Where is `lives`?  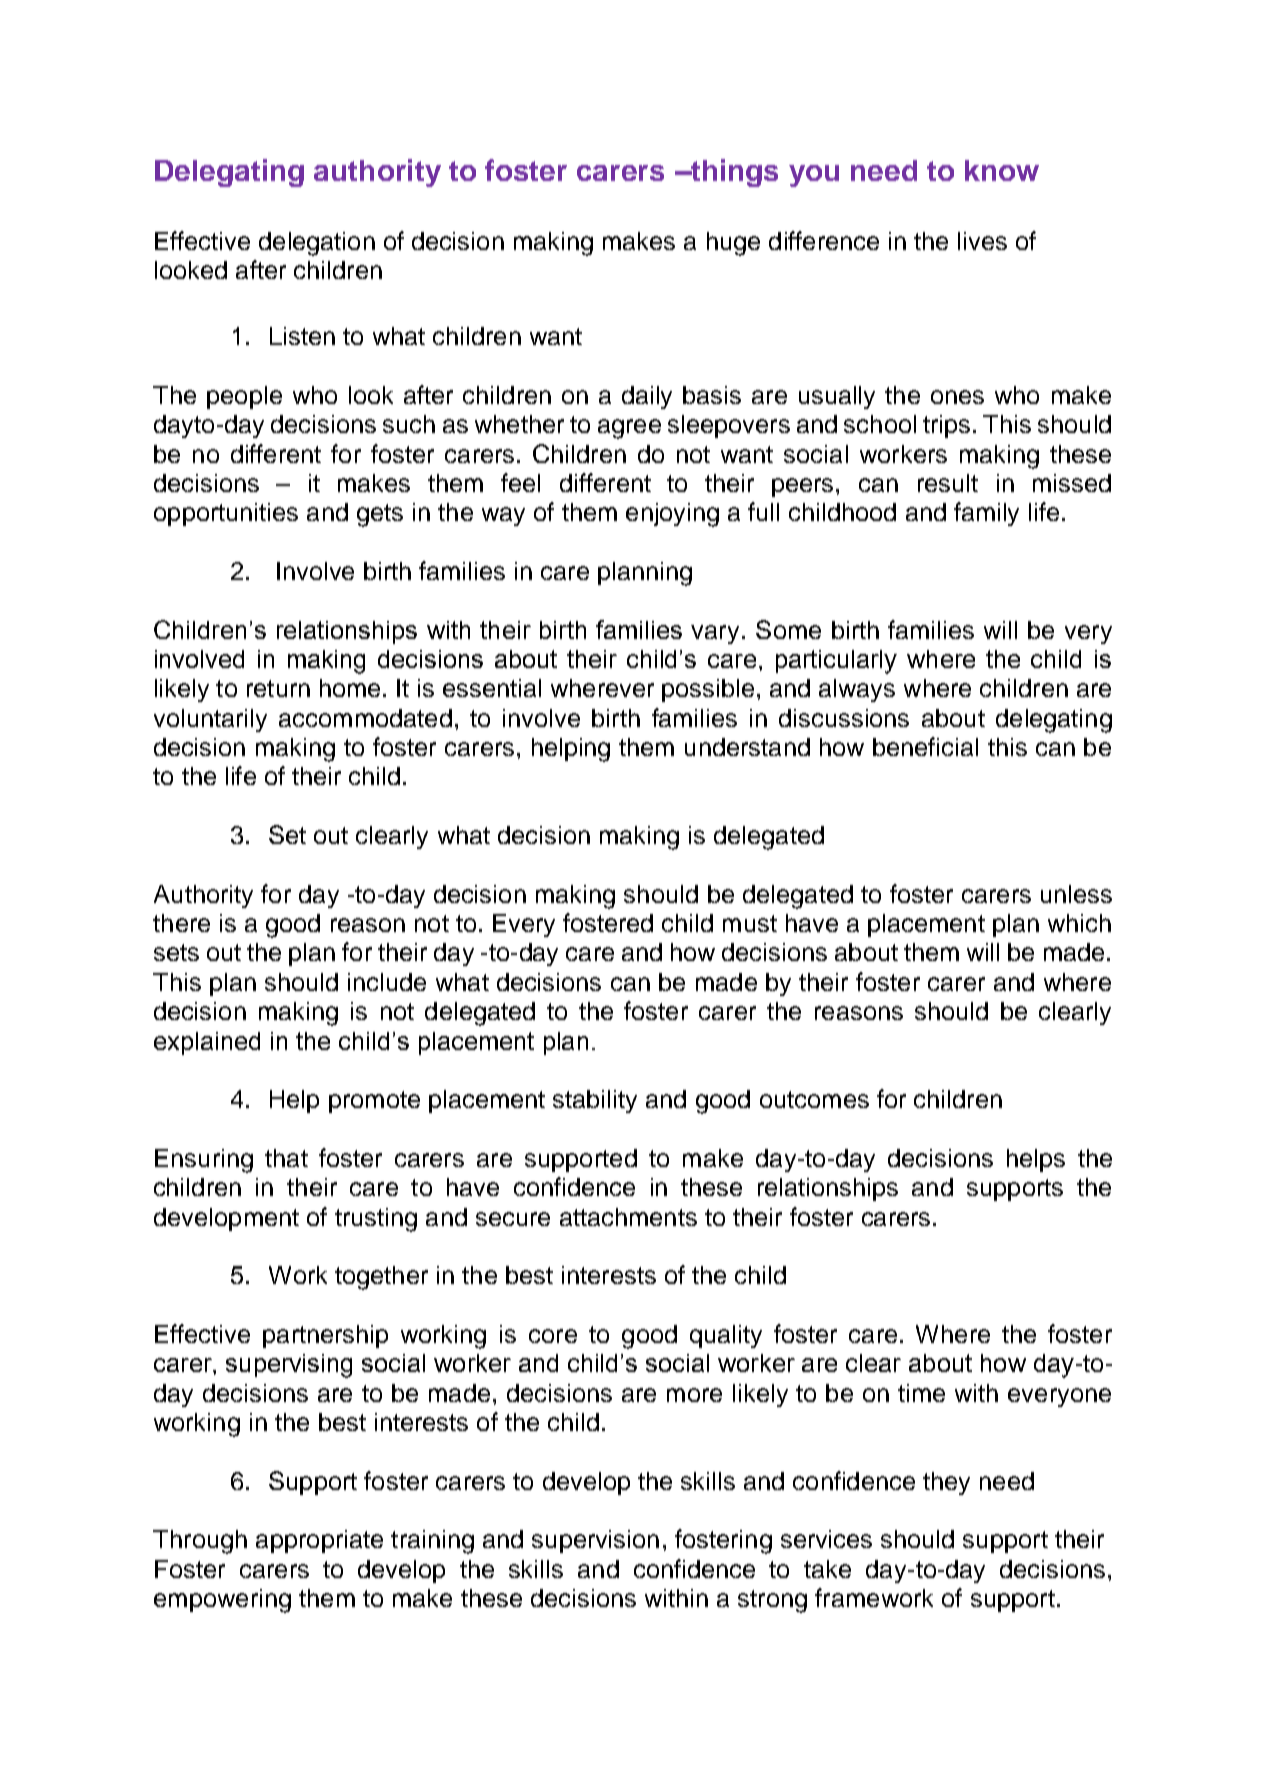 lives is located at coordinates (982, 241).
